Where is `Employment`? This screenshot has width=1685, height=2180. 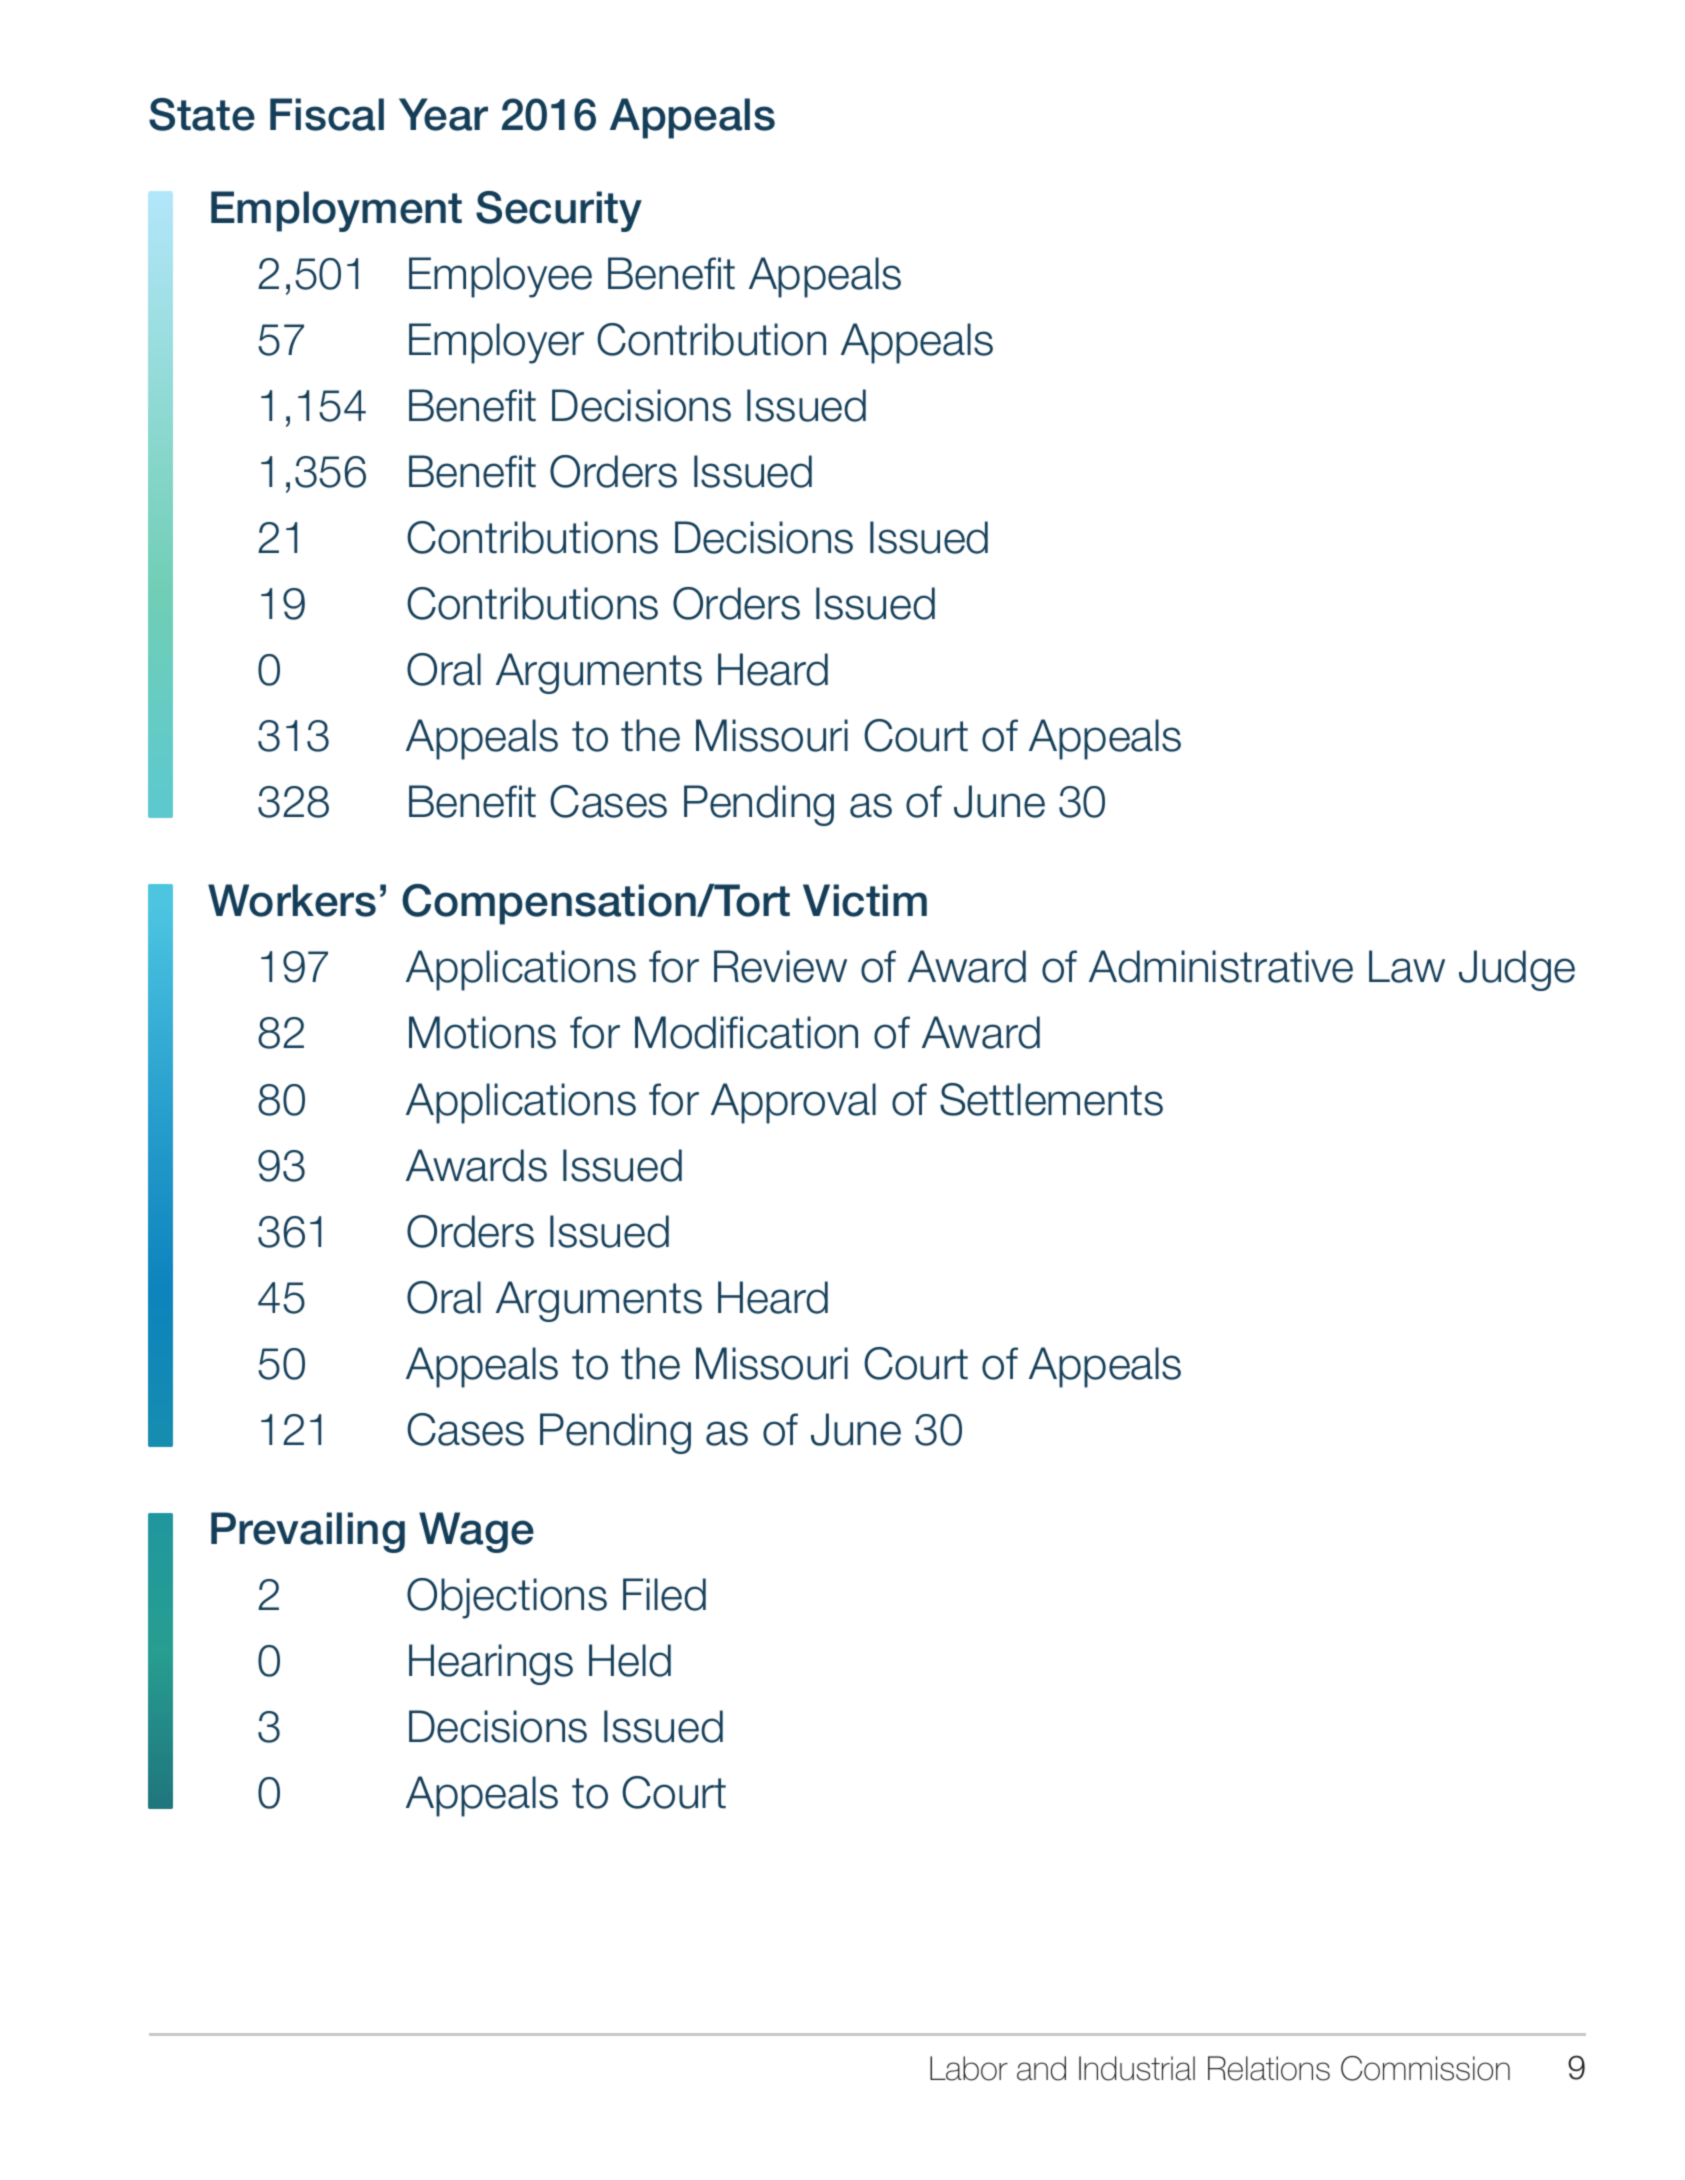 Employment is located at coordinates (336, 211).
